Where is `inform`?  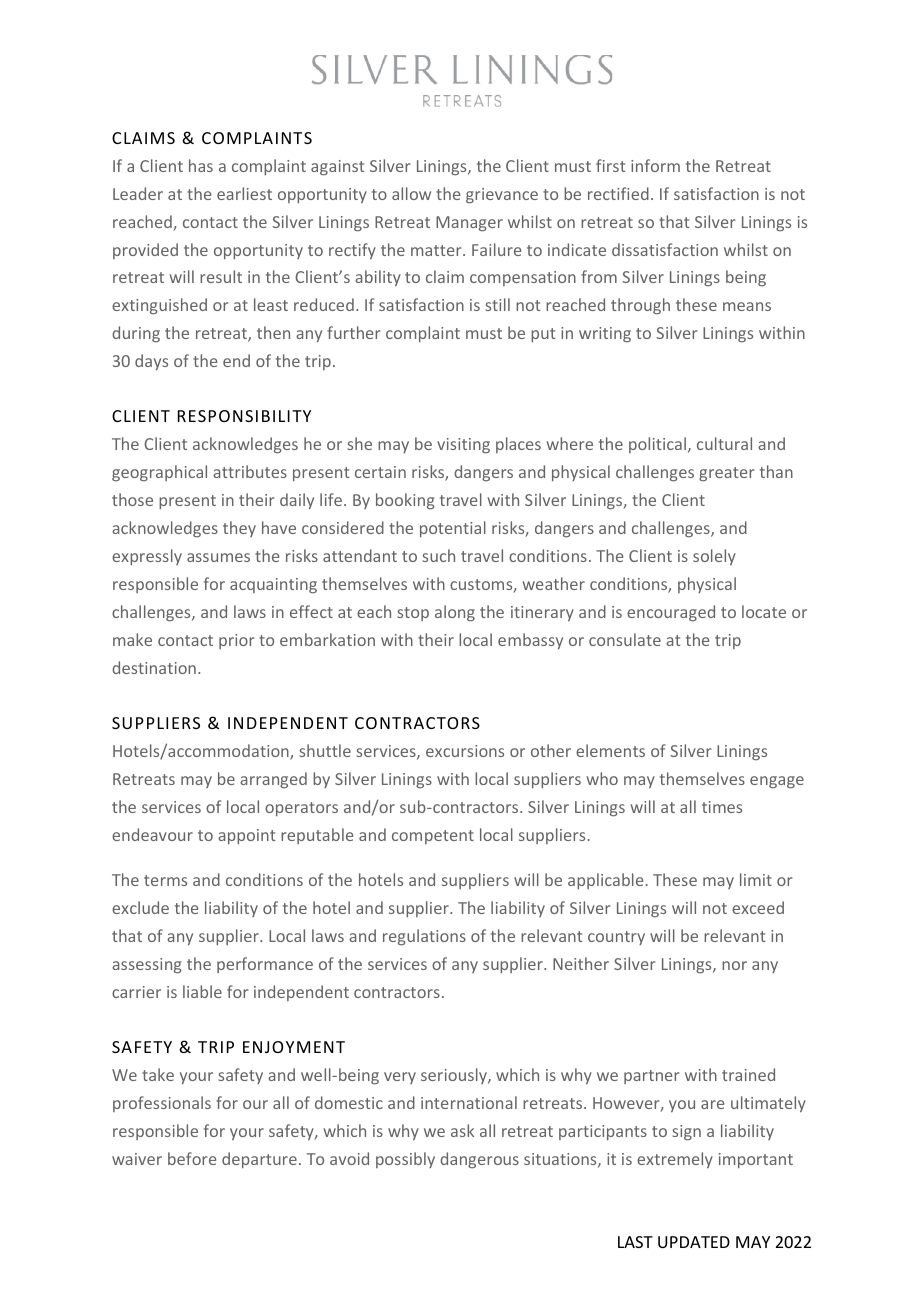 inform is located at coordinates (655, 165).
